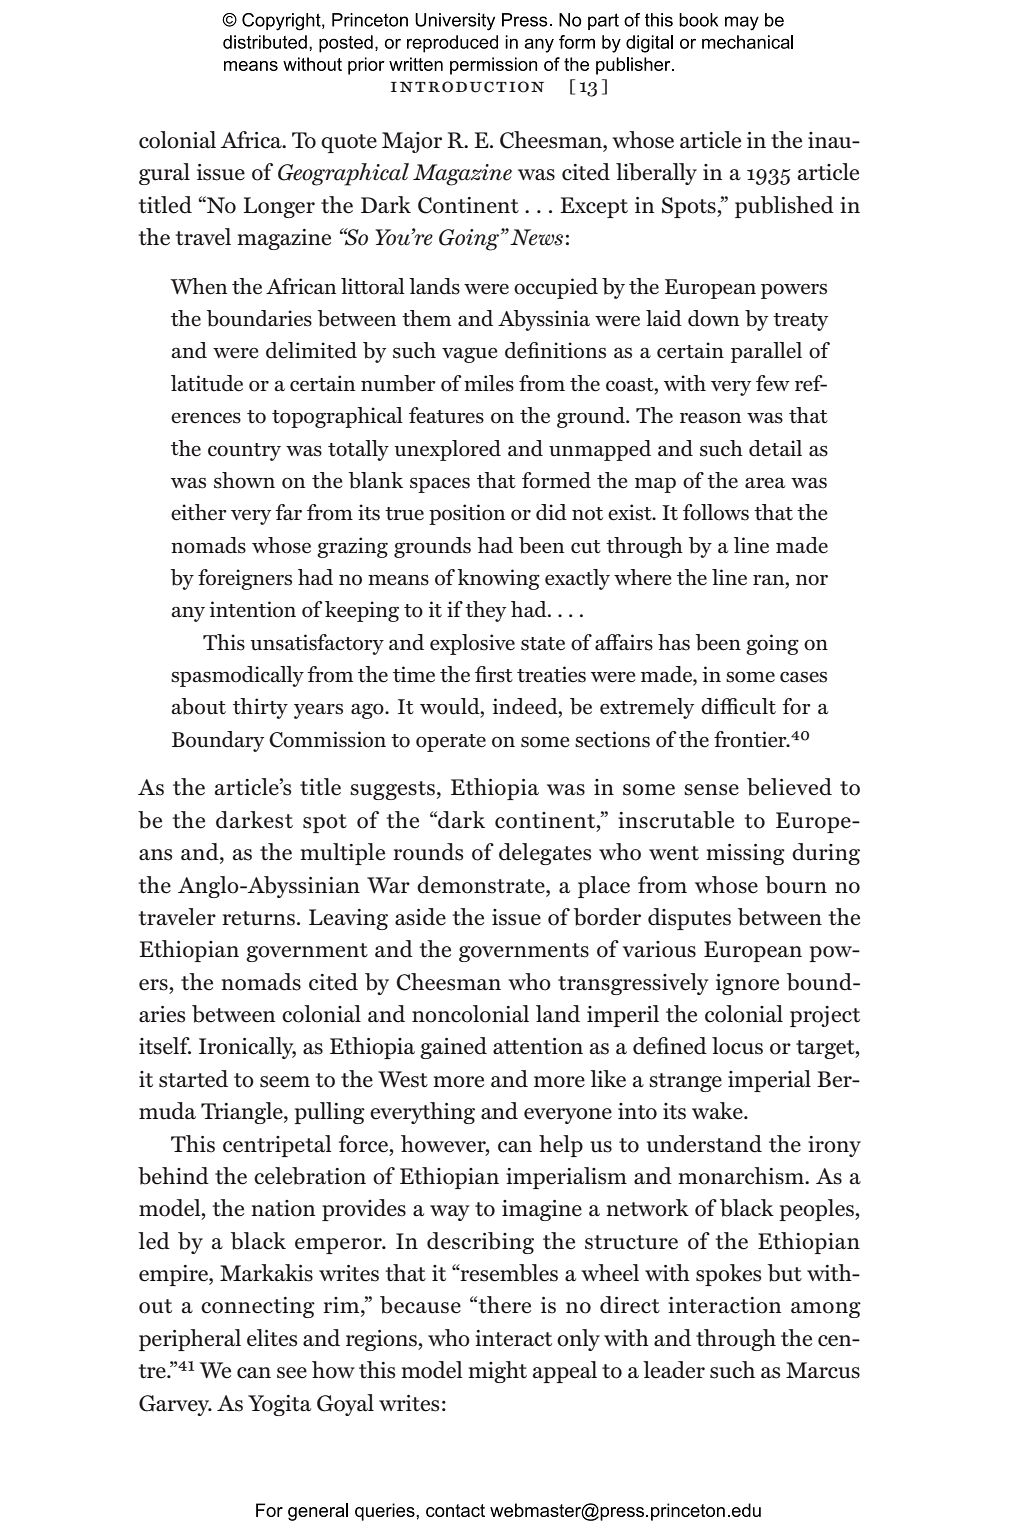 The height and width of the screenshot is (1540, 1020). What do you see at coordinates (279, 207) in the screenshot?
I see `Longer` at bounding box center [279, 207].
